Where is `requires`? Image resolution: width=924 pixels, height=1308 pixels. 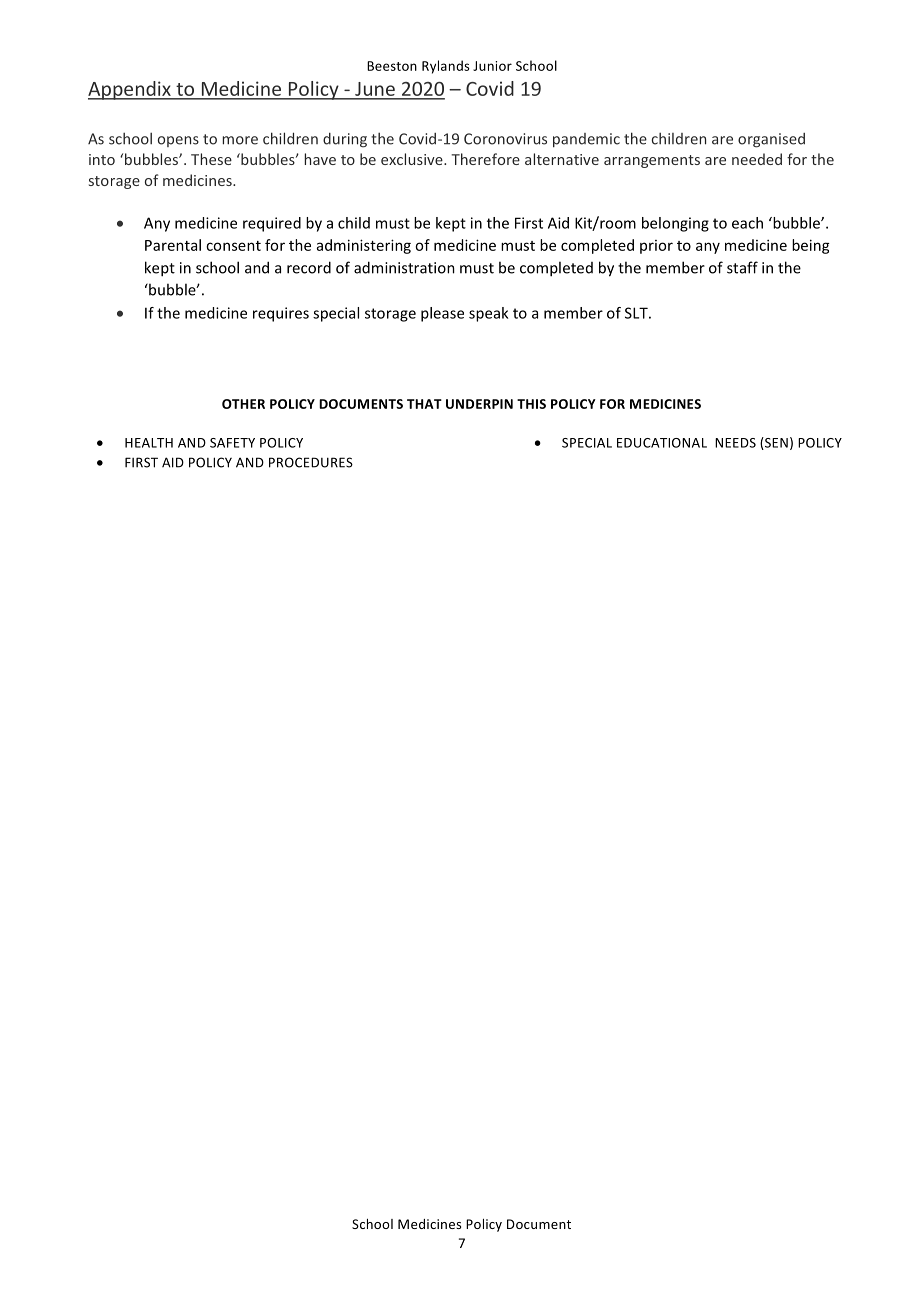 requires is located at coordinates (281, 314).
